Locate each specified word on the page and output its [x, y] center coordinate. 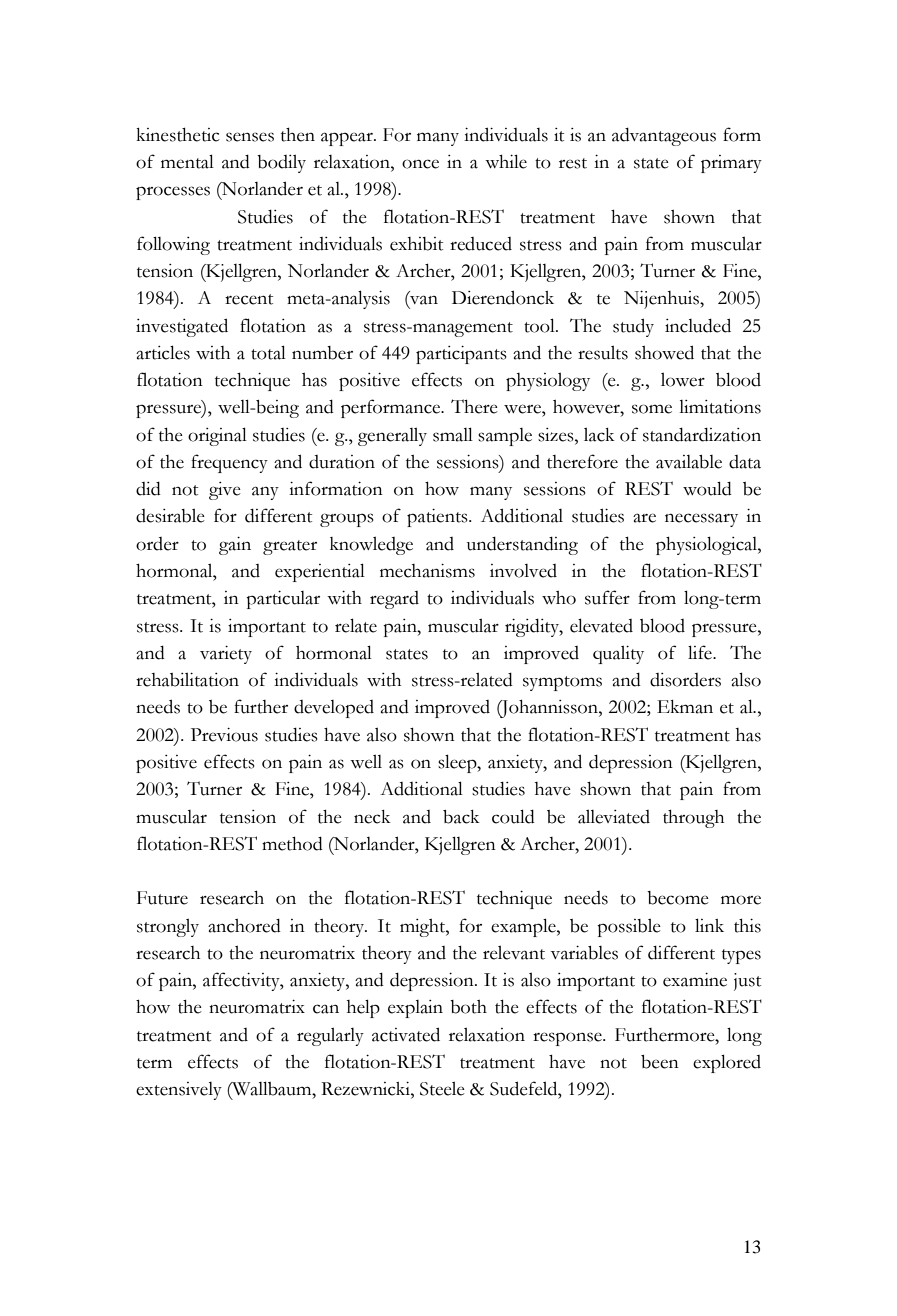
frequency [229, 463]
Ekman [685, 707]
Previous [224, 735]
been [660, 1062]
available [689, 462]
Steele [442, 1088]
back [461, 817]
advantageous [664, 137]
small [453, 434]
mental [187, 161]
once [420, 164]
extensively [179, 1091]
